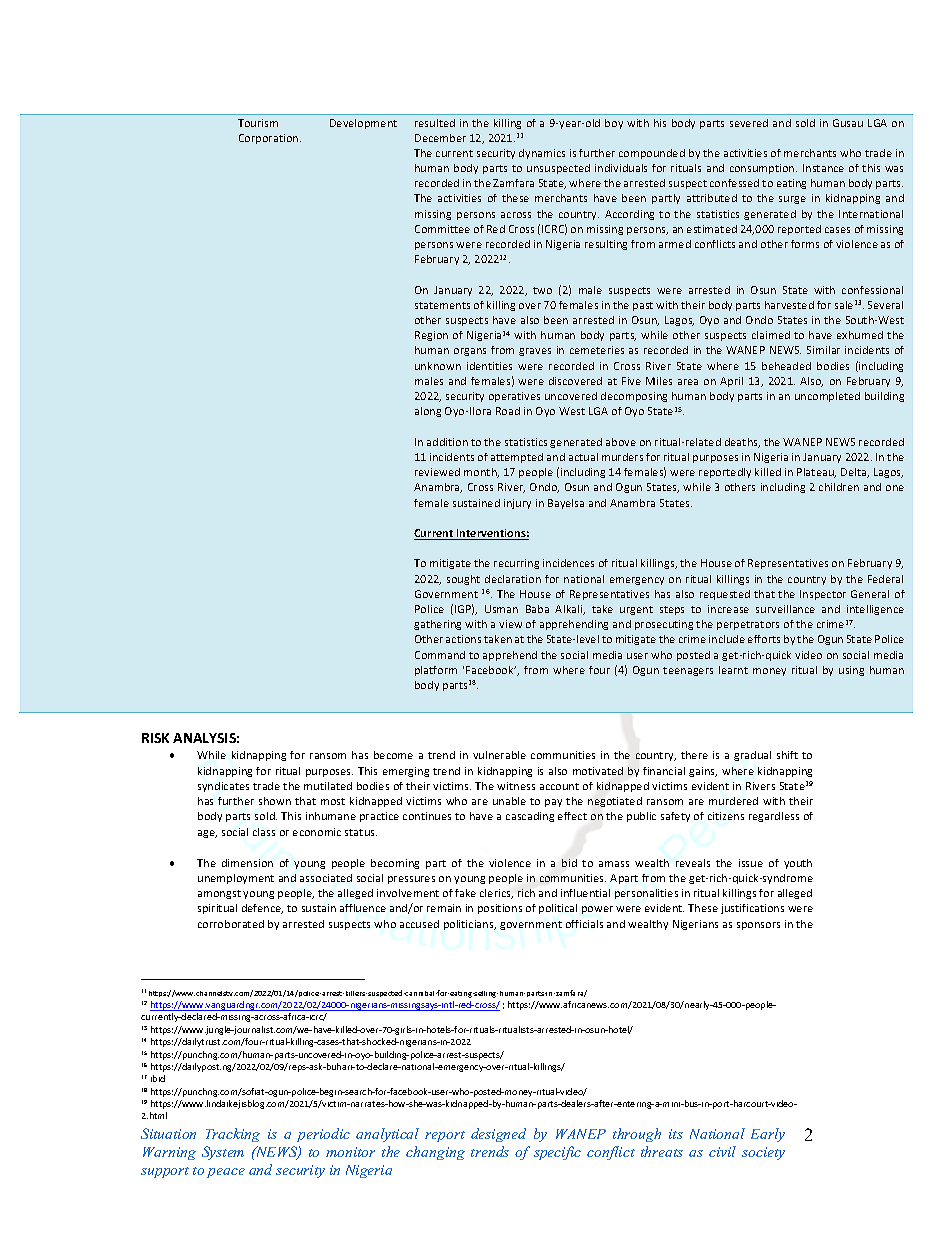 The image size is (952, 1233). I want to click on designed, so click(498, 1135).
